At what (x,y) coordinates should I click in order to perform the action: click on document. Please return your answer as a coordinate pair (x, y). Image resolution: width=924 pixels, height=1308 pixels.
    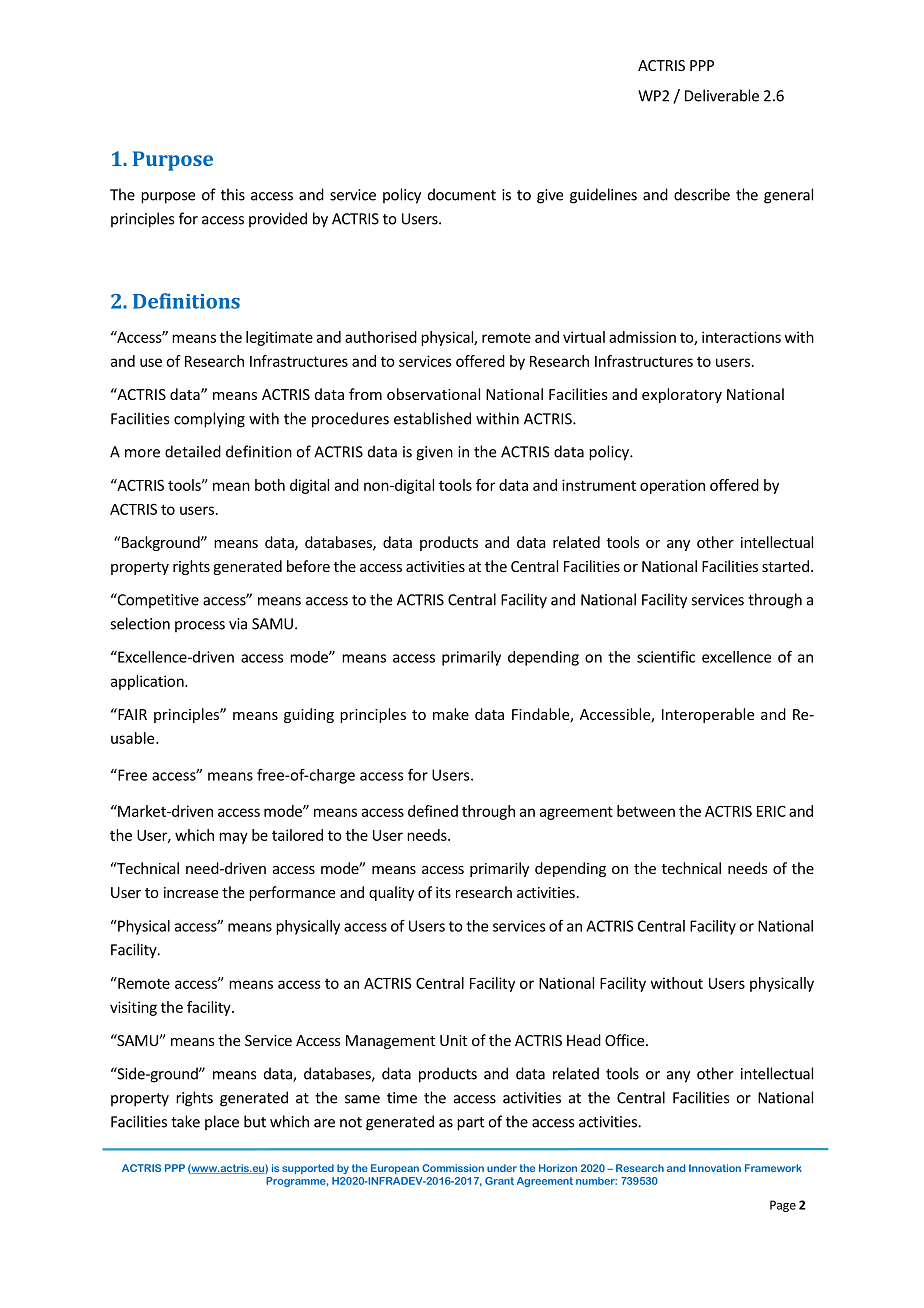
    Looking at the image, I should click on (462, 194).
